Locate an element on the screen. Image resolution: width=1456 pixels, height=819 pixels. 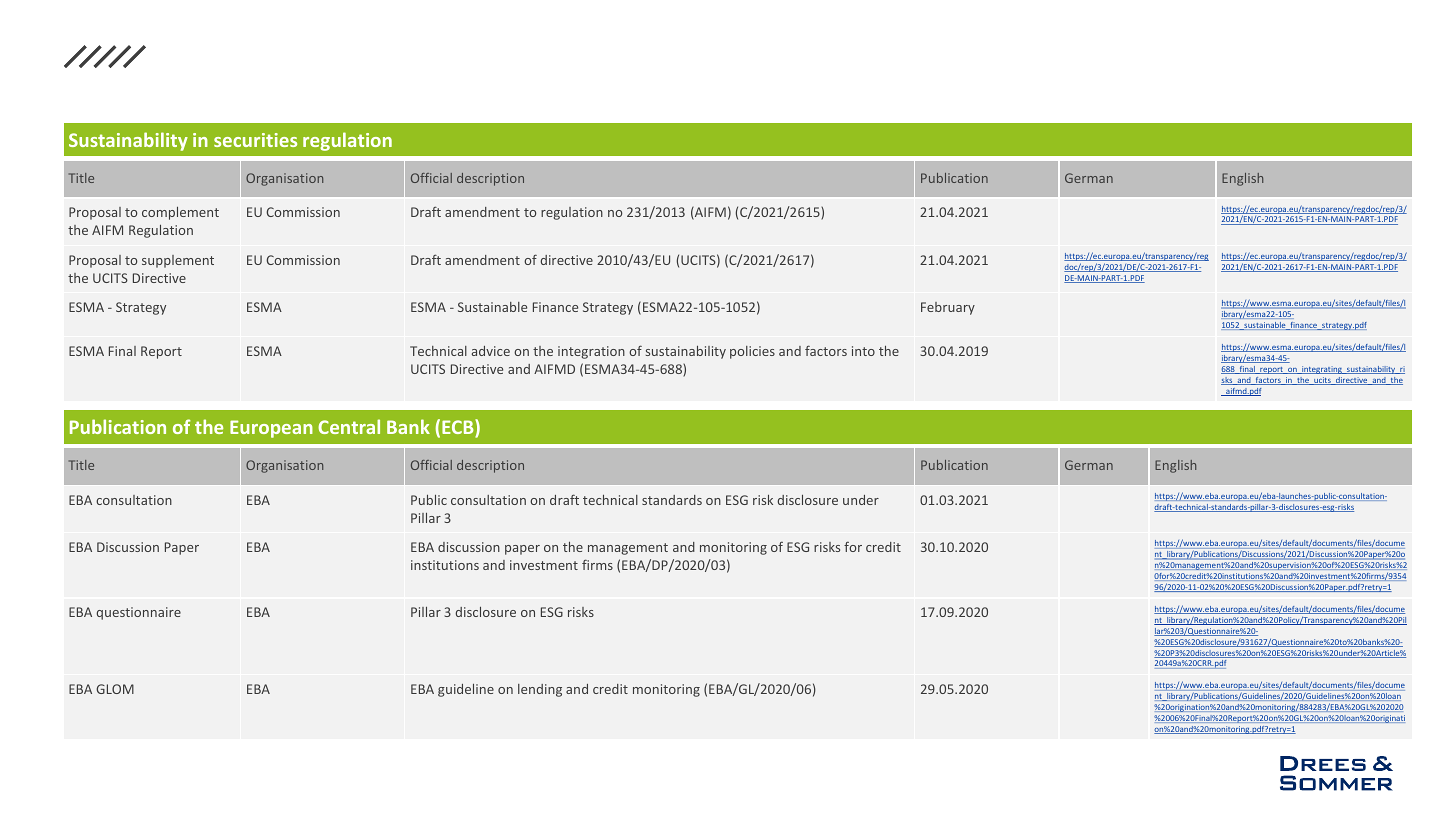
European is located at coordinates (271, 429).
